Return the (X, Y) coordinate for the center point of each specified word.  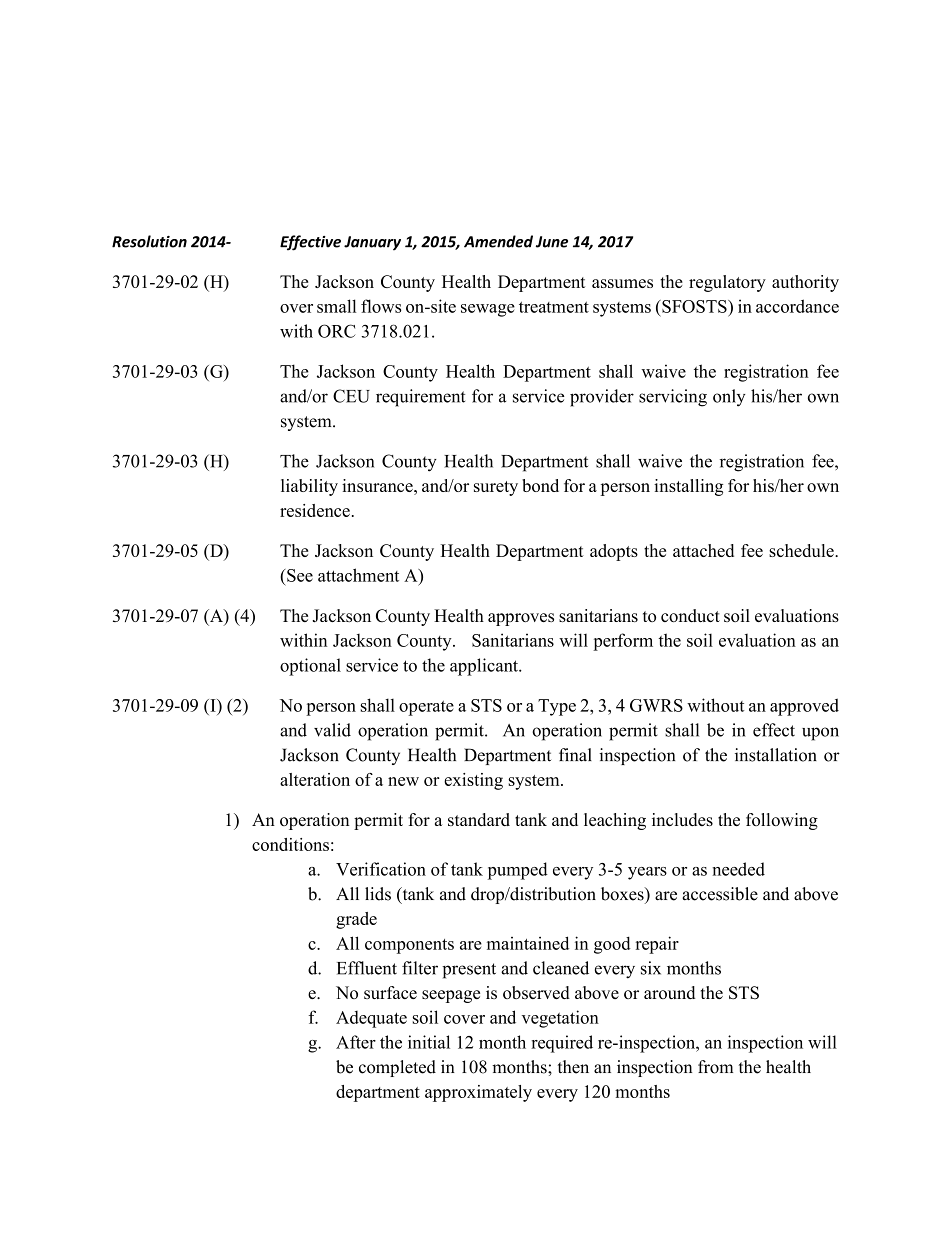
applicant (485, 667)
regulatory (727, 283)
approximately (478, 1093)
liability (309, 487)
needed (738, 869)
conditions (290, 844)
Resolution (149, 241)
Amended (498, 241)
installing (688, 487)
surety (496, 488)
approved (804, 707)
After (356, 1042)
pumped (518, 871)
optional (310, 667)
